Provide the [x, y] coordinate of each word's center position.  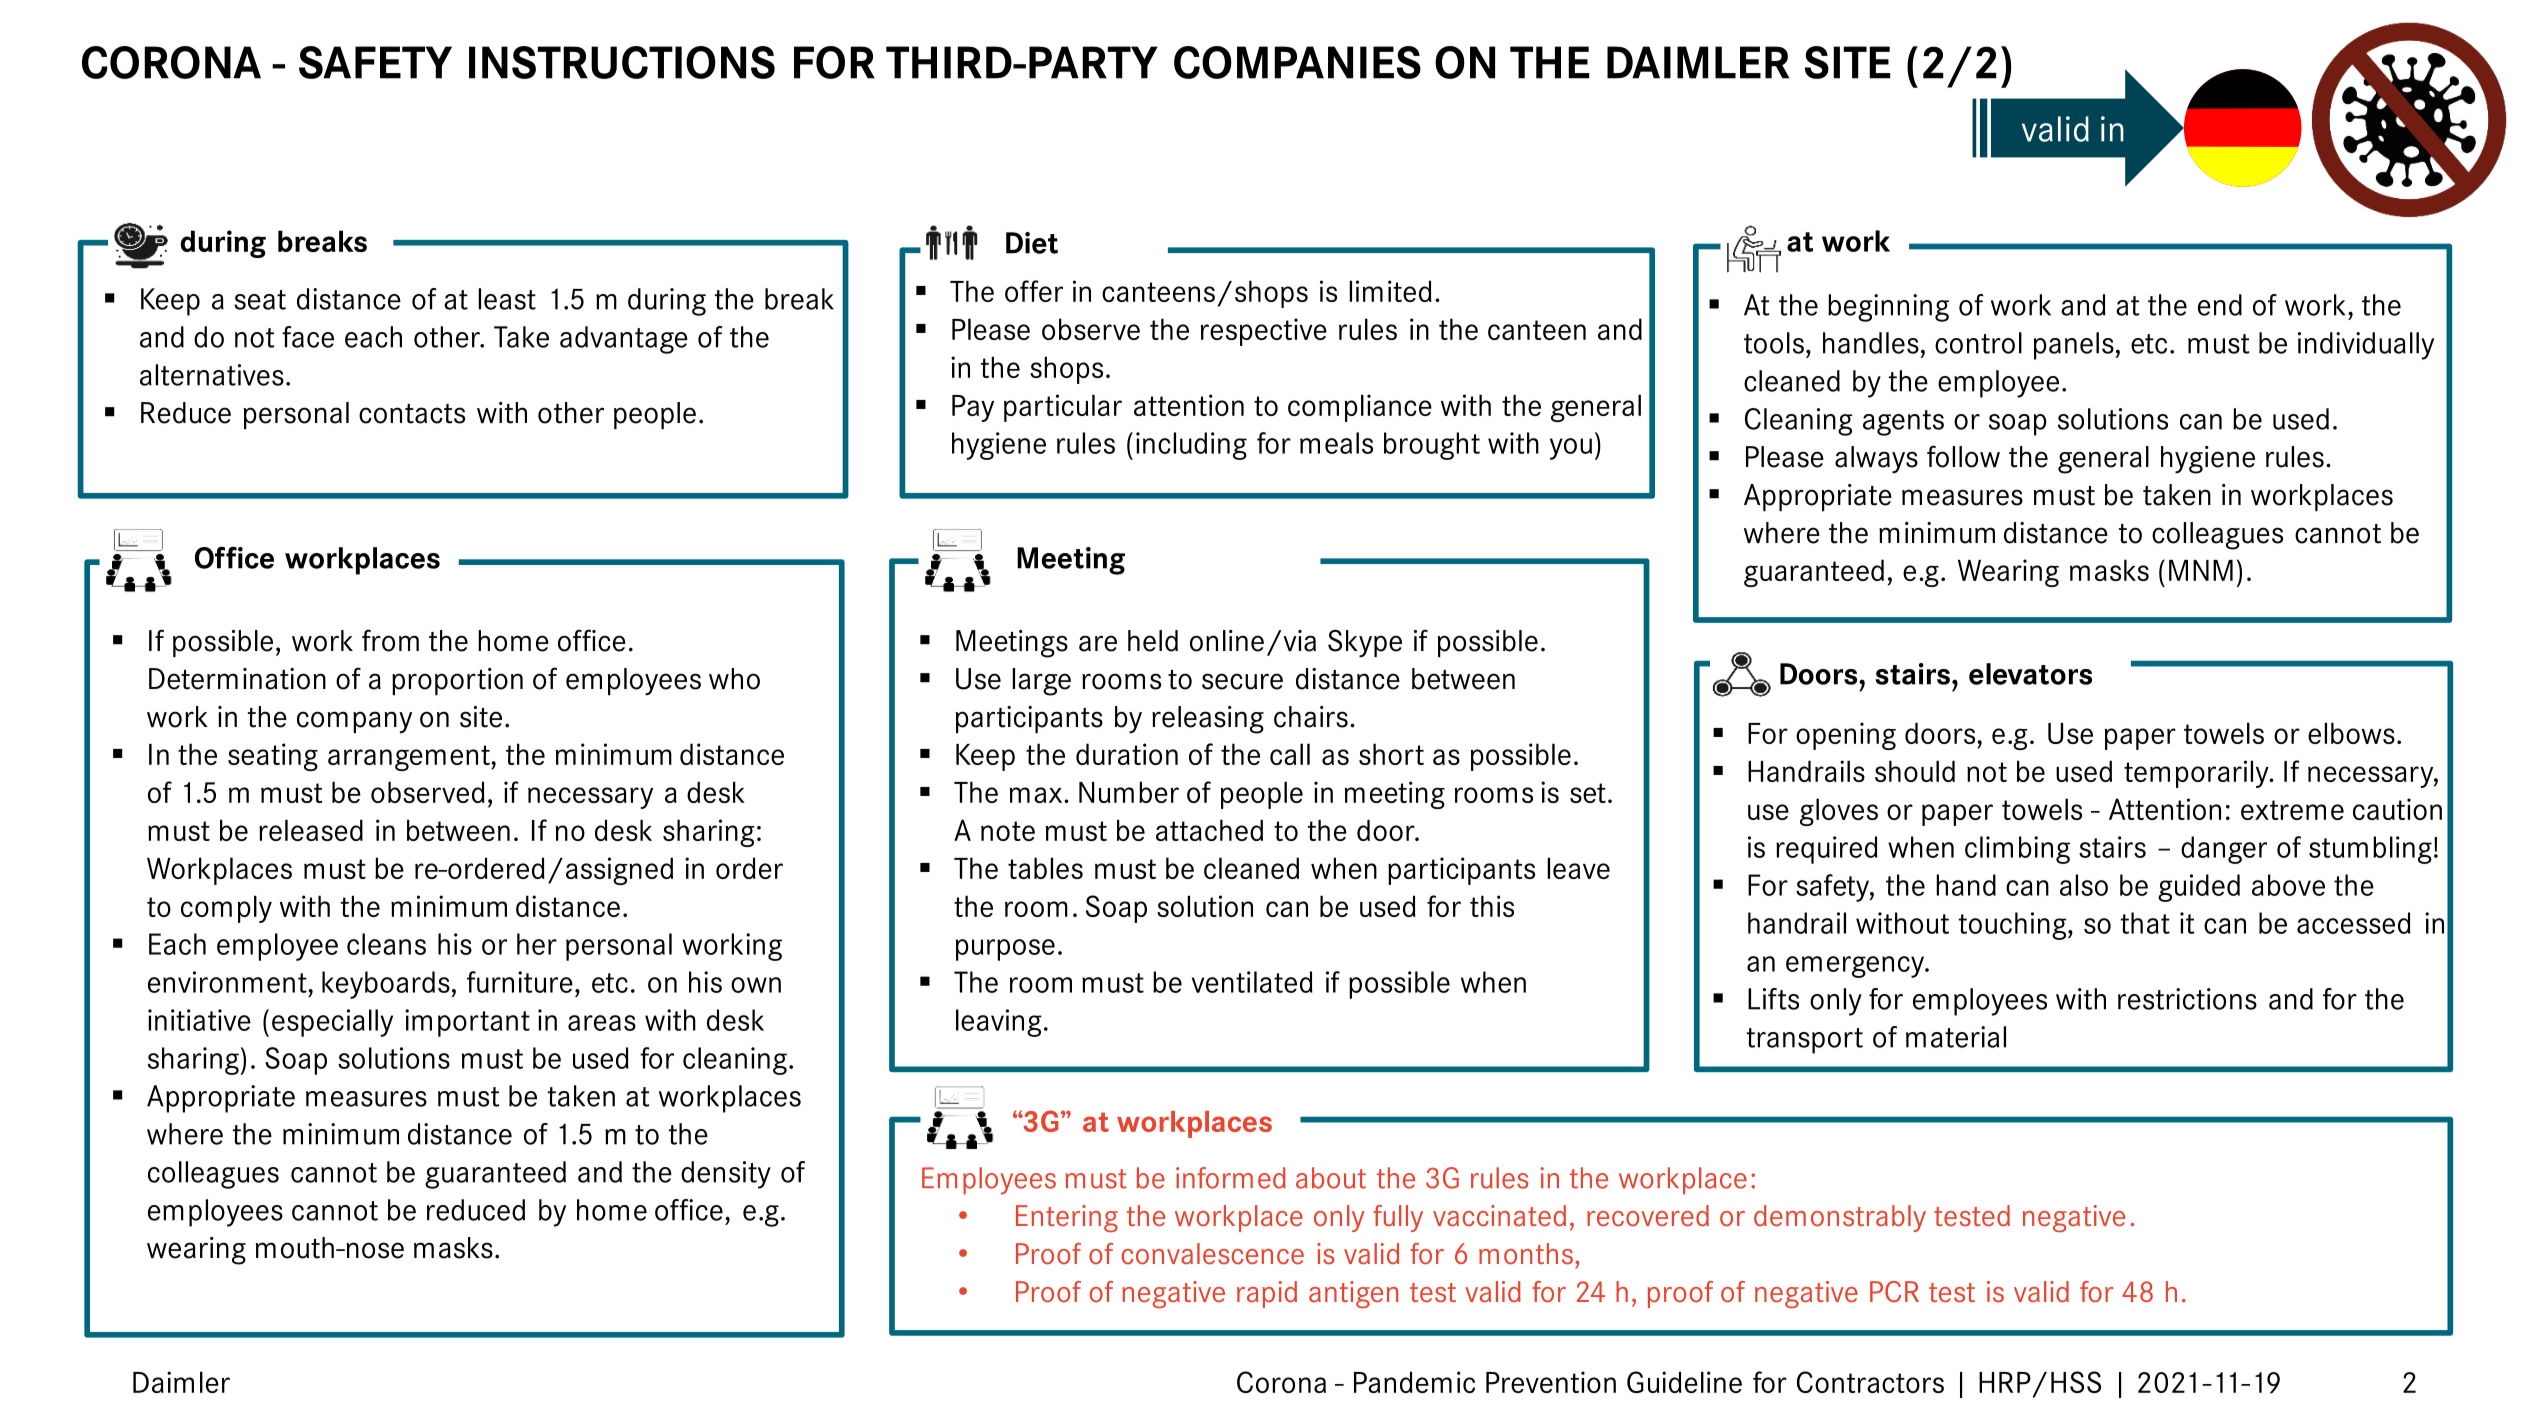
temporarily [2197, 774]
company [354, 722]
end [2220, 305]
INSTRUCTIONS [622, 62]
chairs [1311, 717]
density [726, 1175]
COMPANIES [1297, 62]
